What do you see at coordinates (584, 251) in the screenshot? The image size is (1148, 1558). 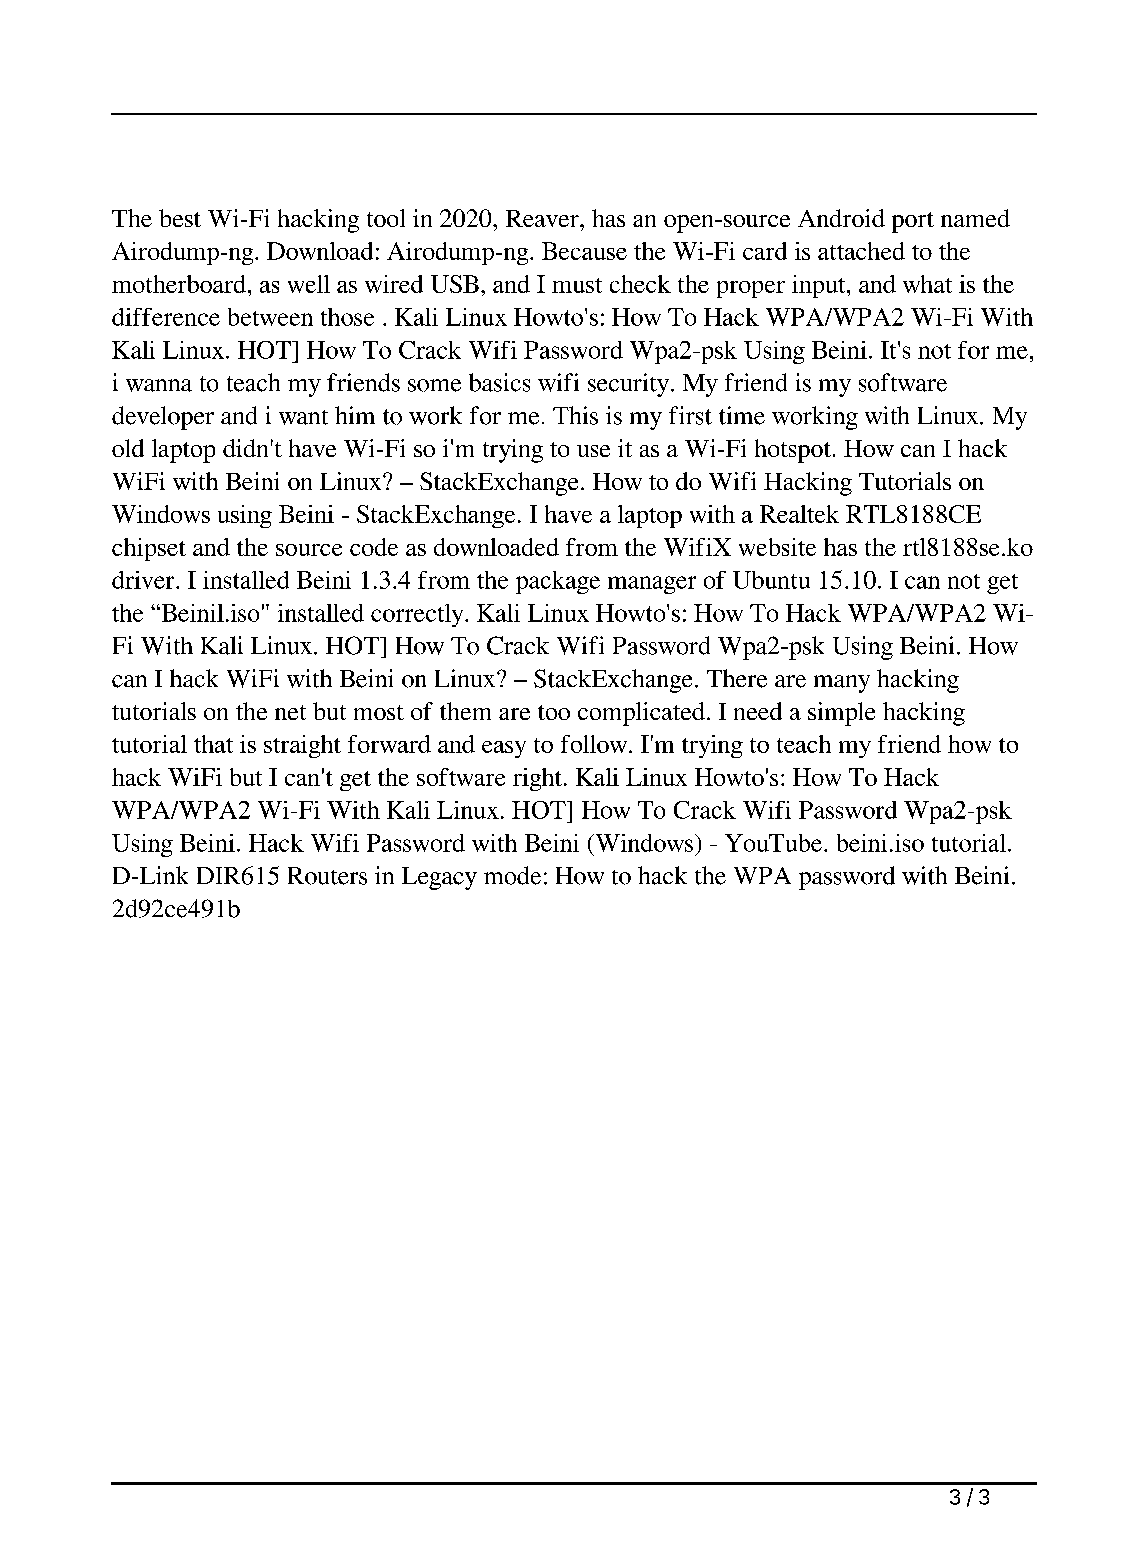 I see `Because` at bounding box center [584, 251].
